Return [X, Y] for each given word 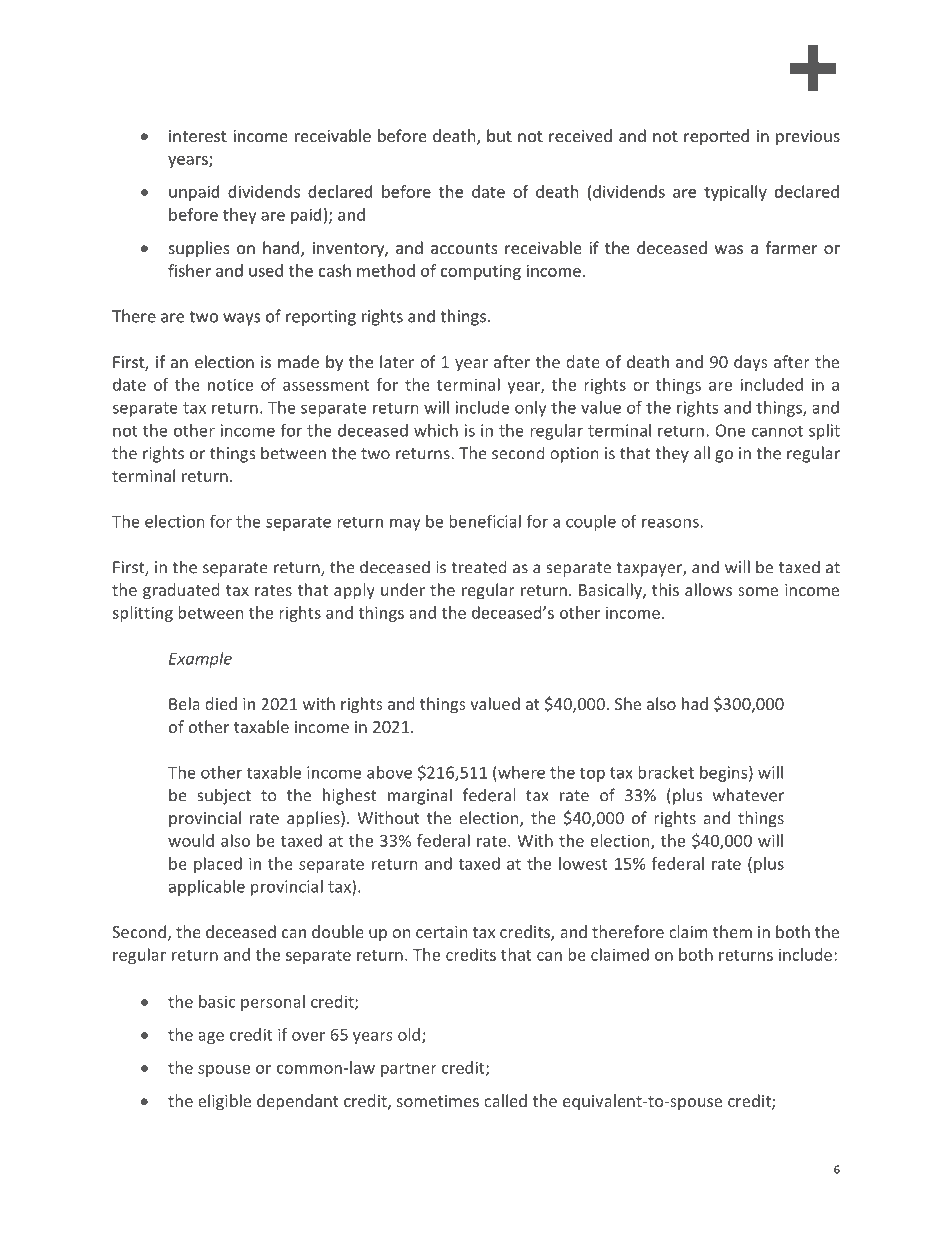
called [505, 1100]
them [732, 931]
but [499, 135]
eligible [224, 1102]
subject [224, 796]
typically [735, 193]
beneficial [485, 521]
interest [198, 136]
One [730, 430]
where [520, 772]
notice [230, 384]
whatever [748, 795]
